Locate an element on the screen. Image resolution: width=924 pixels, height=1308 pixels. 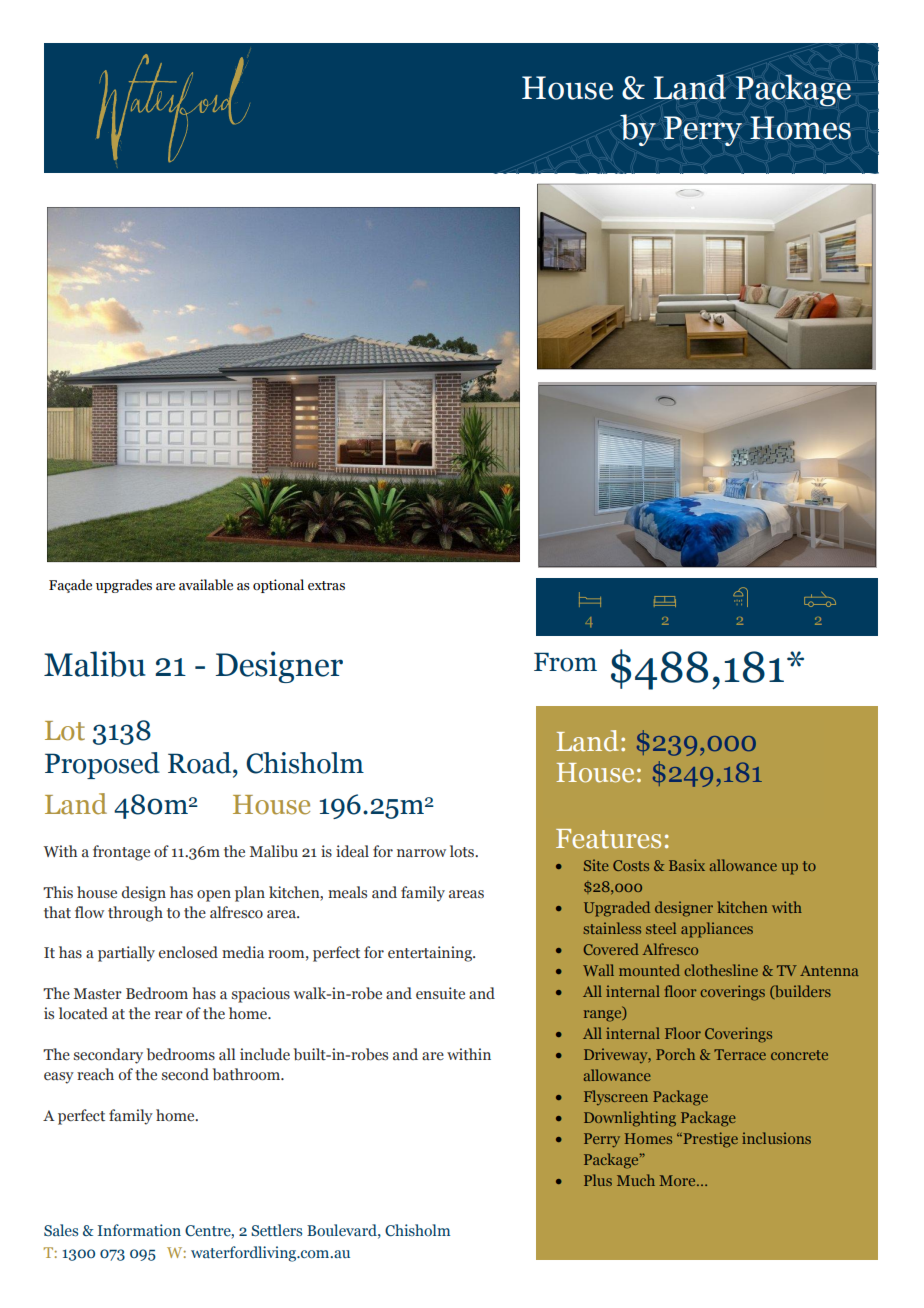
Terrace is located at coordinates (740, 1054).
